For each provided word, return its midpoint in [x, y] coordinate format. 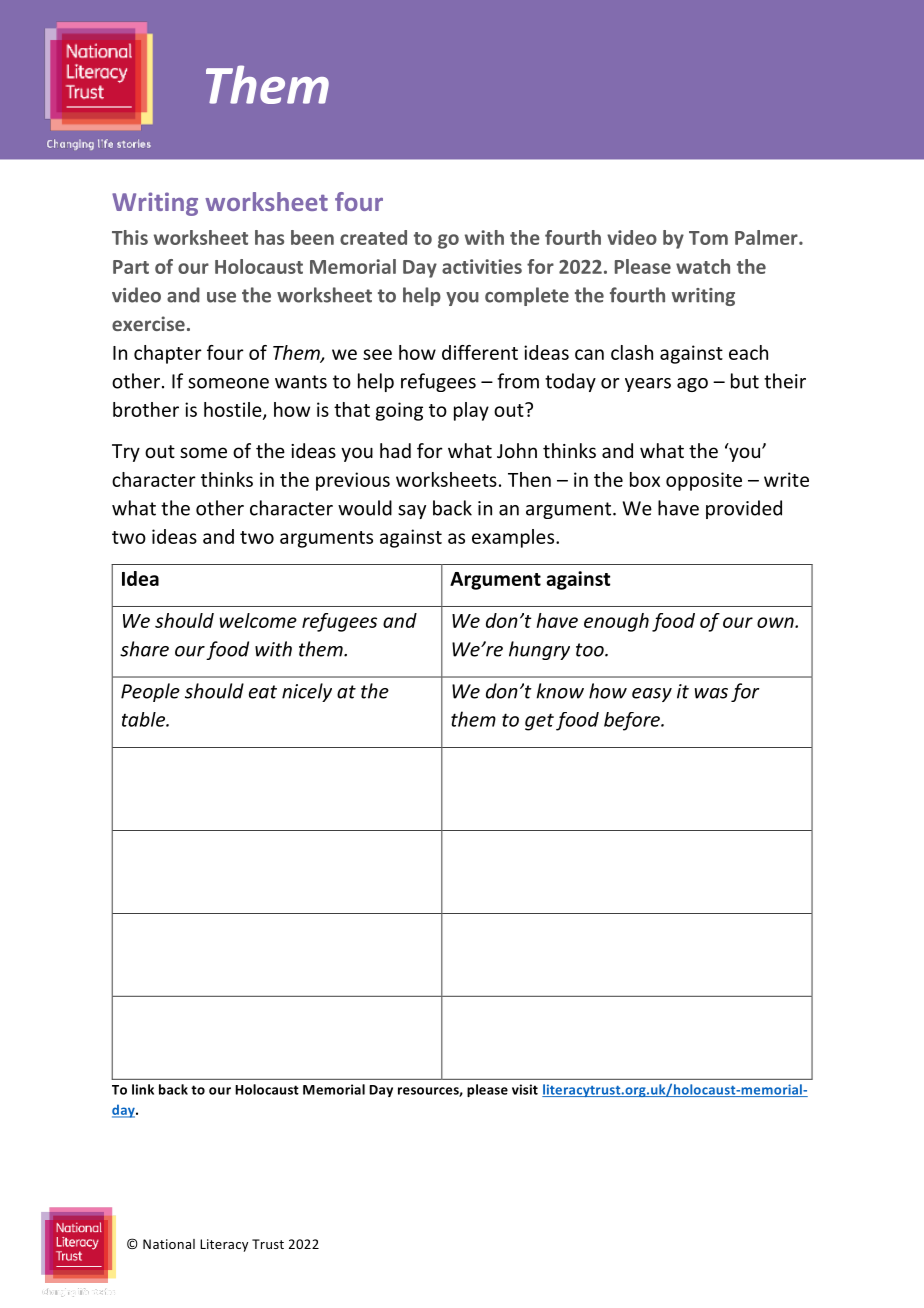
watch [703, 266]
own [776, 622]
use [221, 297]
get [539, 722]
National [169, 1244]
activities [482, 266]
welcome [258, 620]
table [144, 719]
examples [514, 538]
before [633, 721]
